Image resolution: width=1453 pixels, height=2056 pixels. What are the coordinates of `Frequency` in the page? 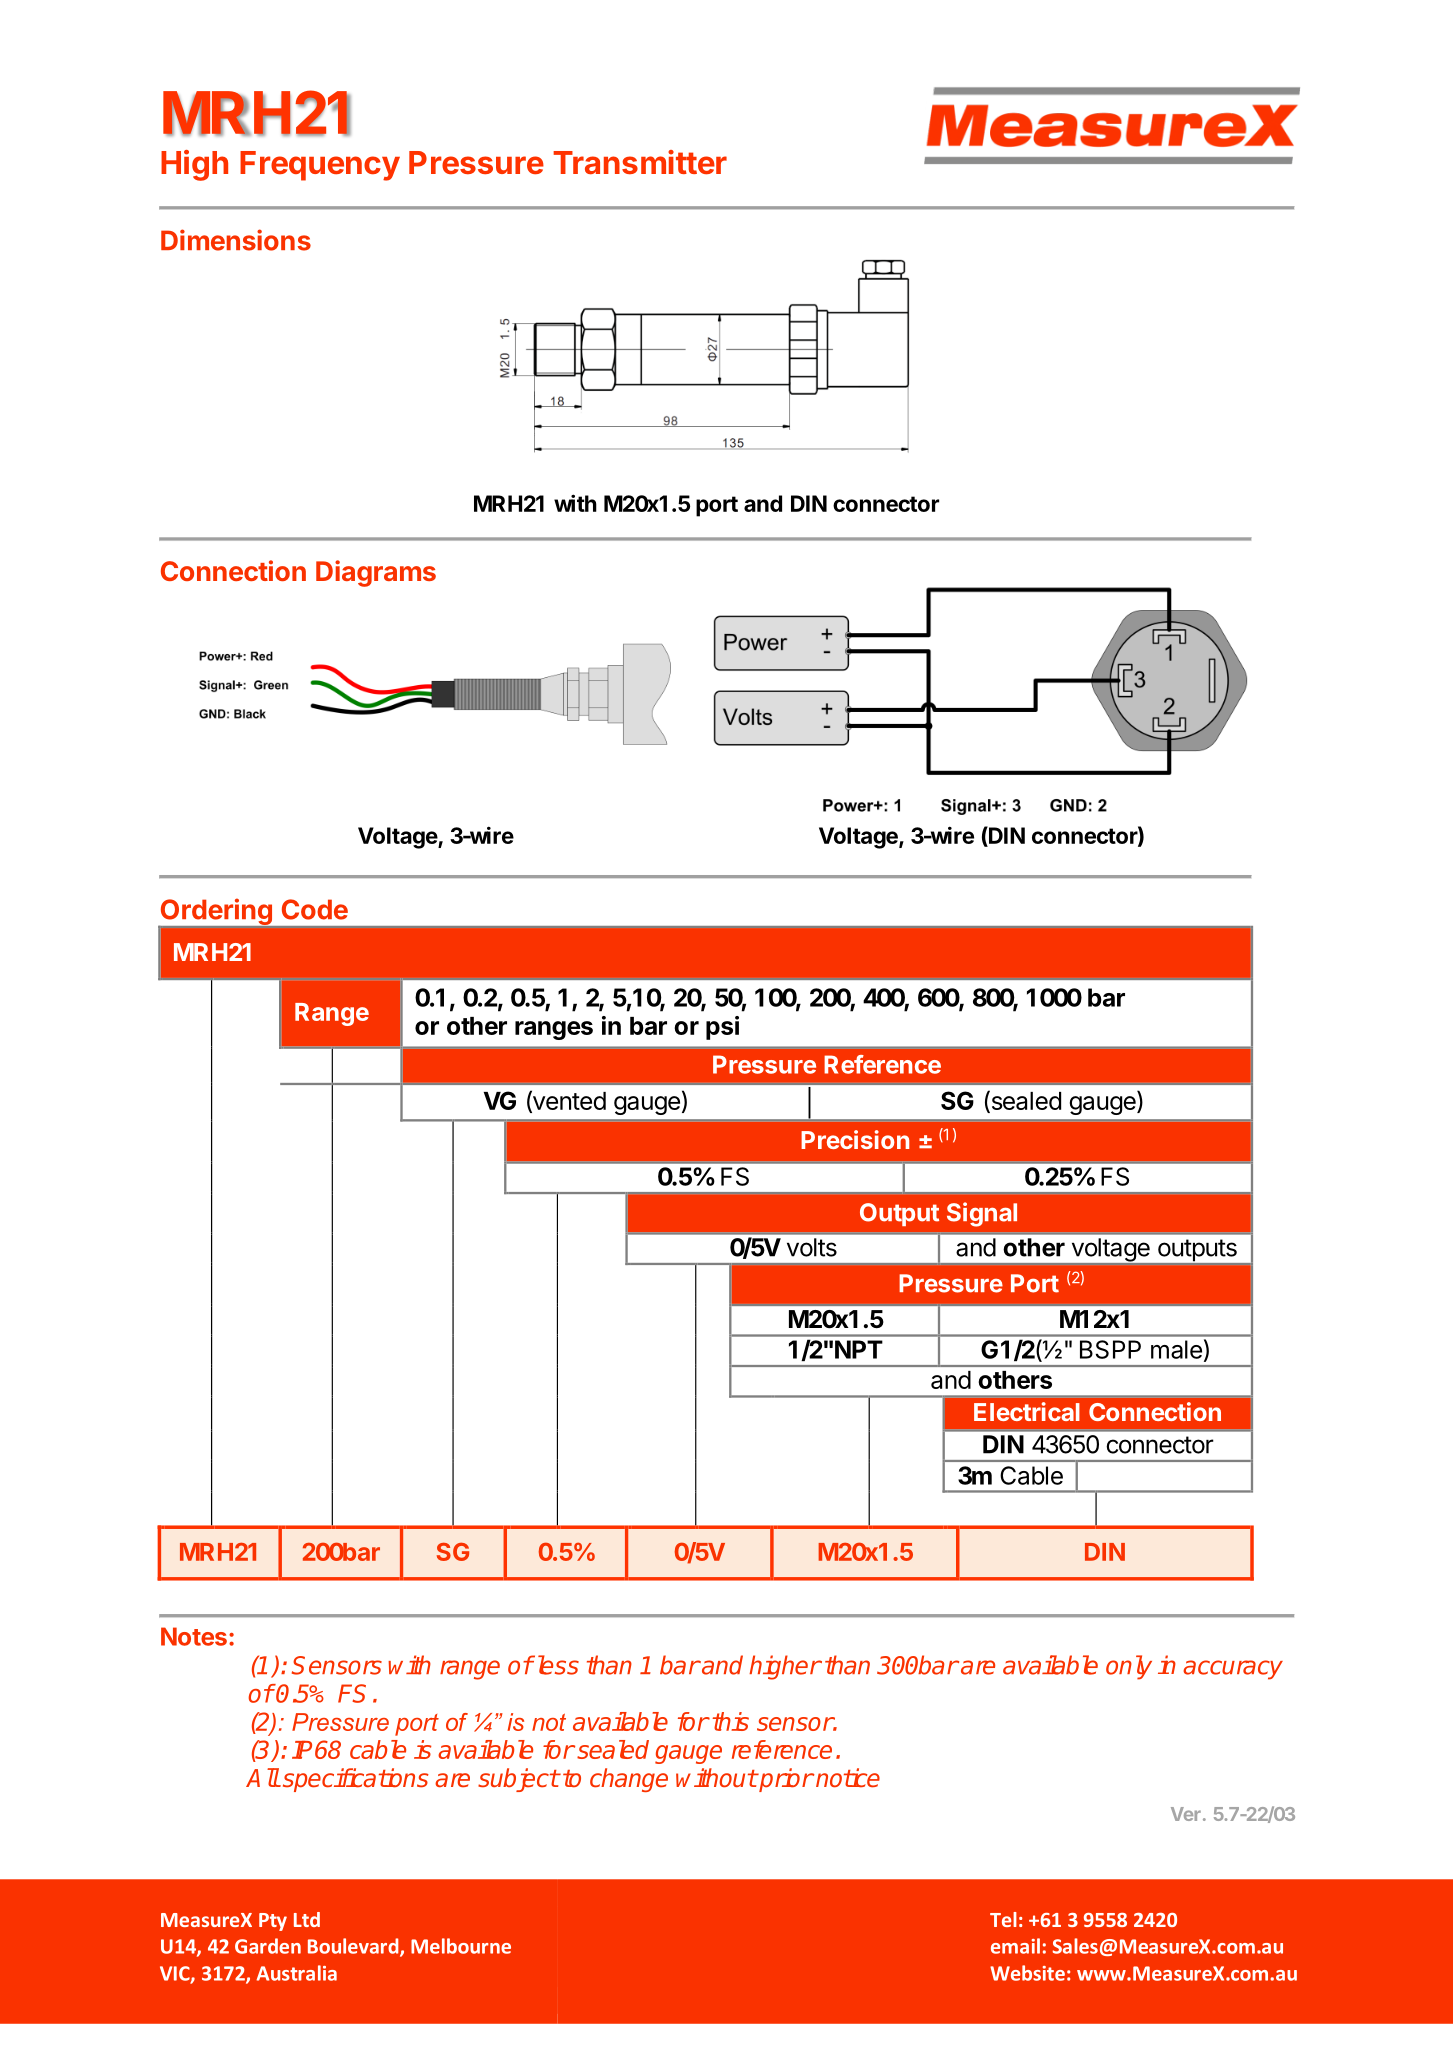 It's located at (320, 166).
